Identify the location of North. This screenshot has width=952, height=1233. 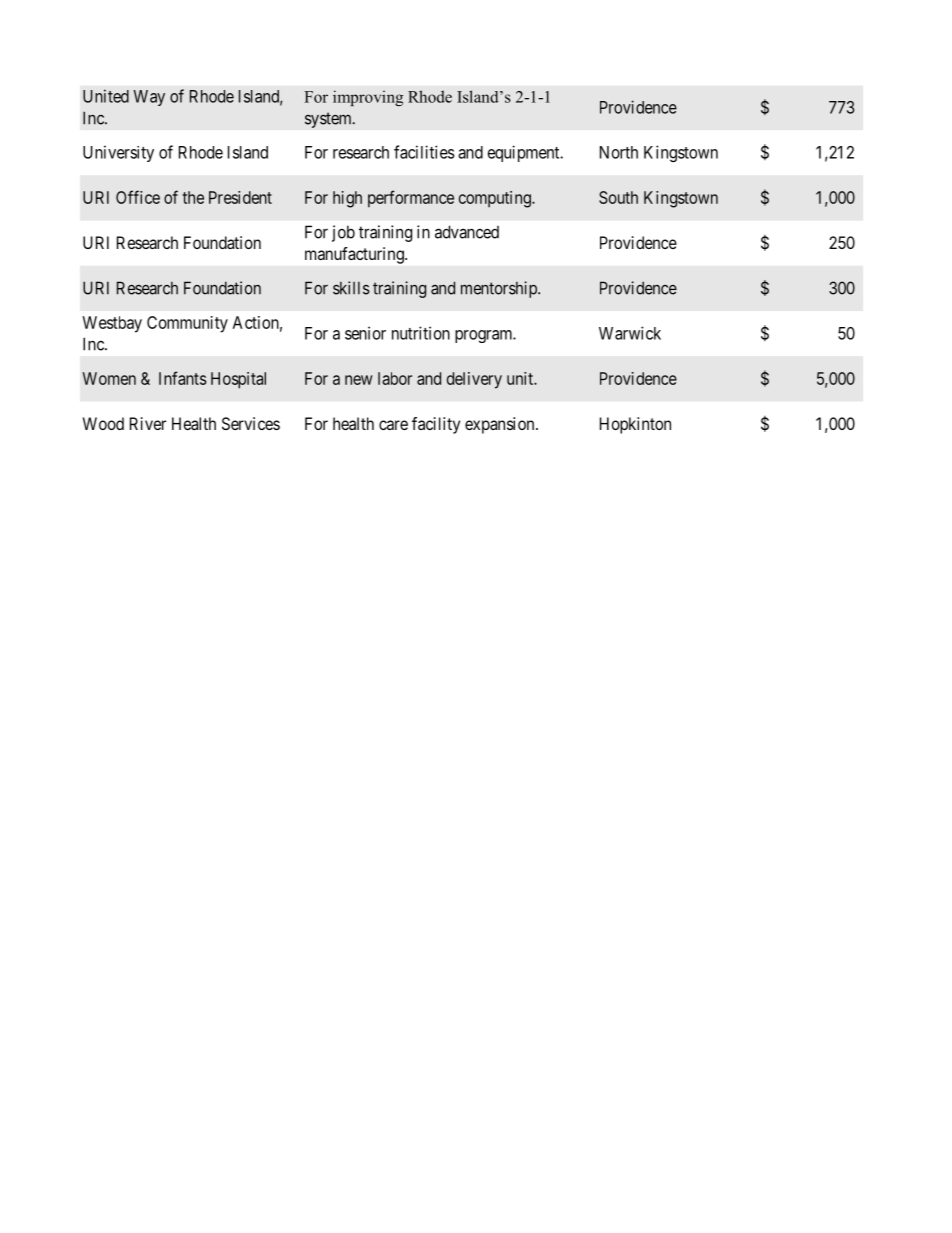
(619, 152).
